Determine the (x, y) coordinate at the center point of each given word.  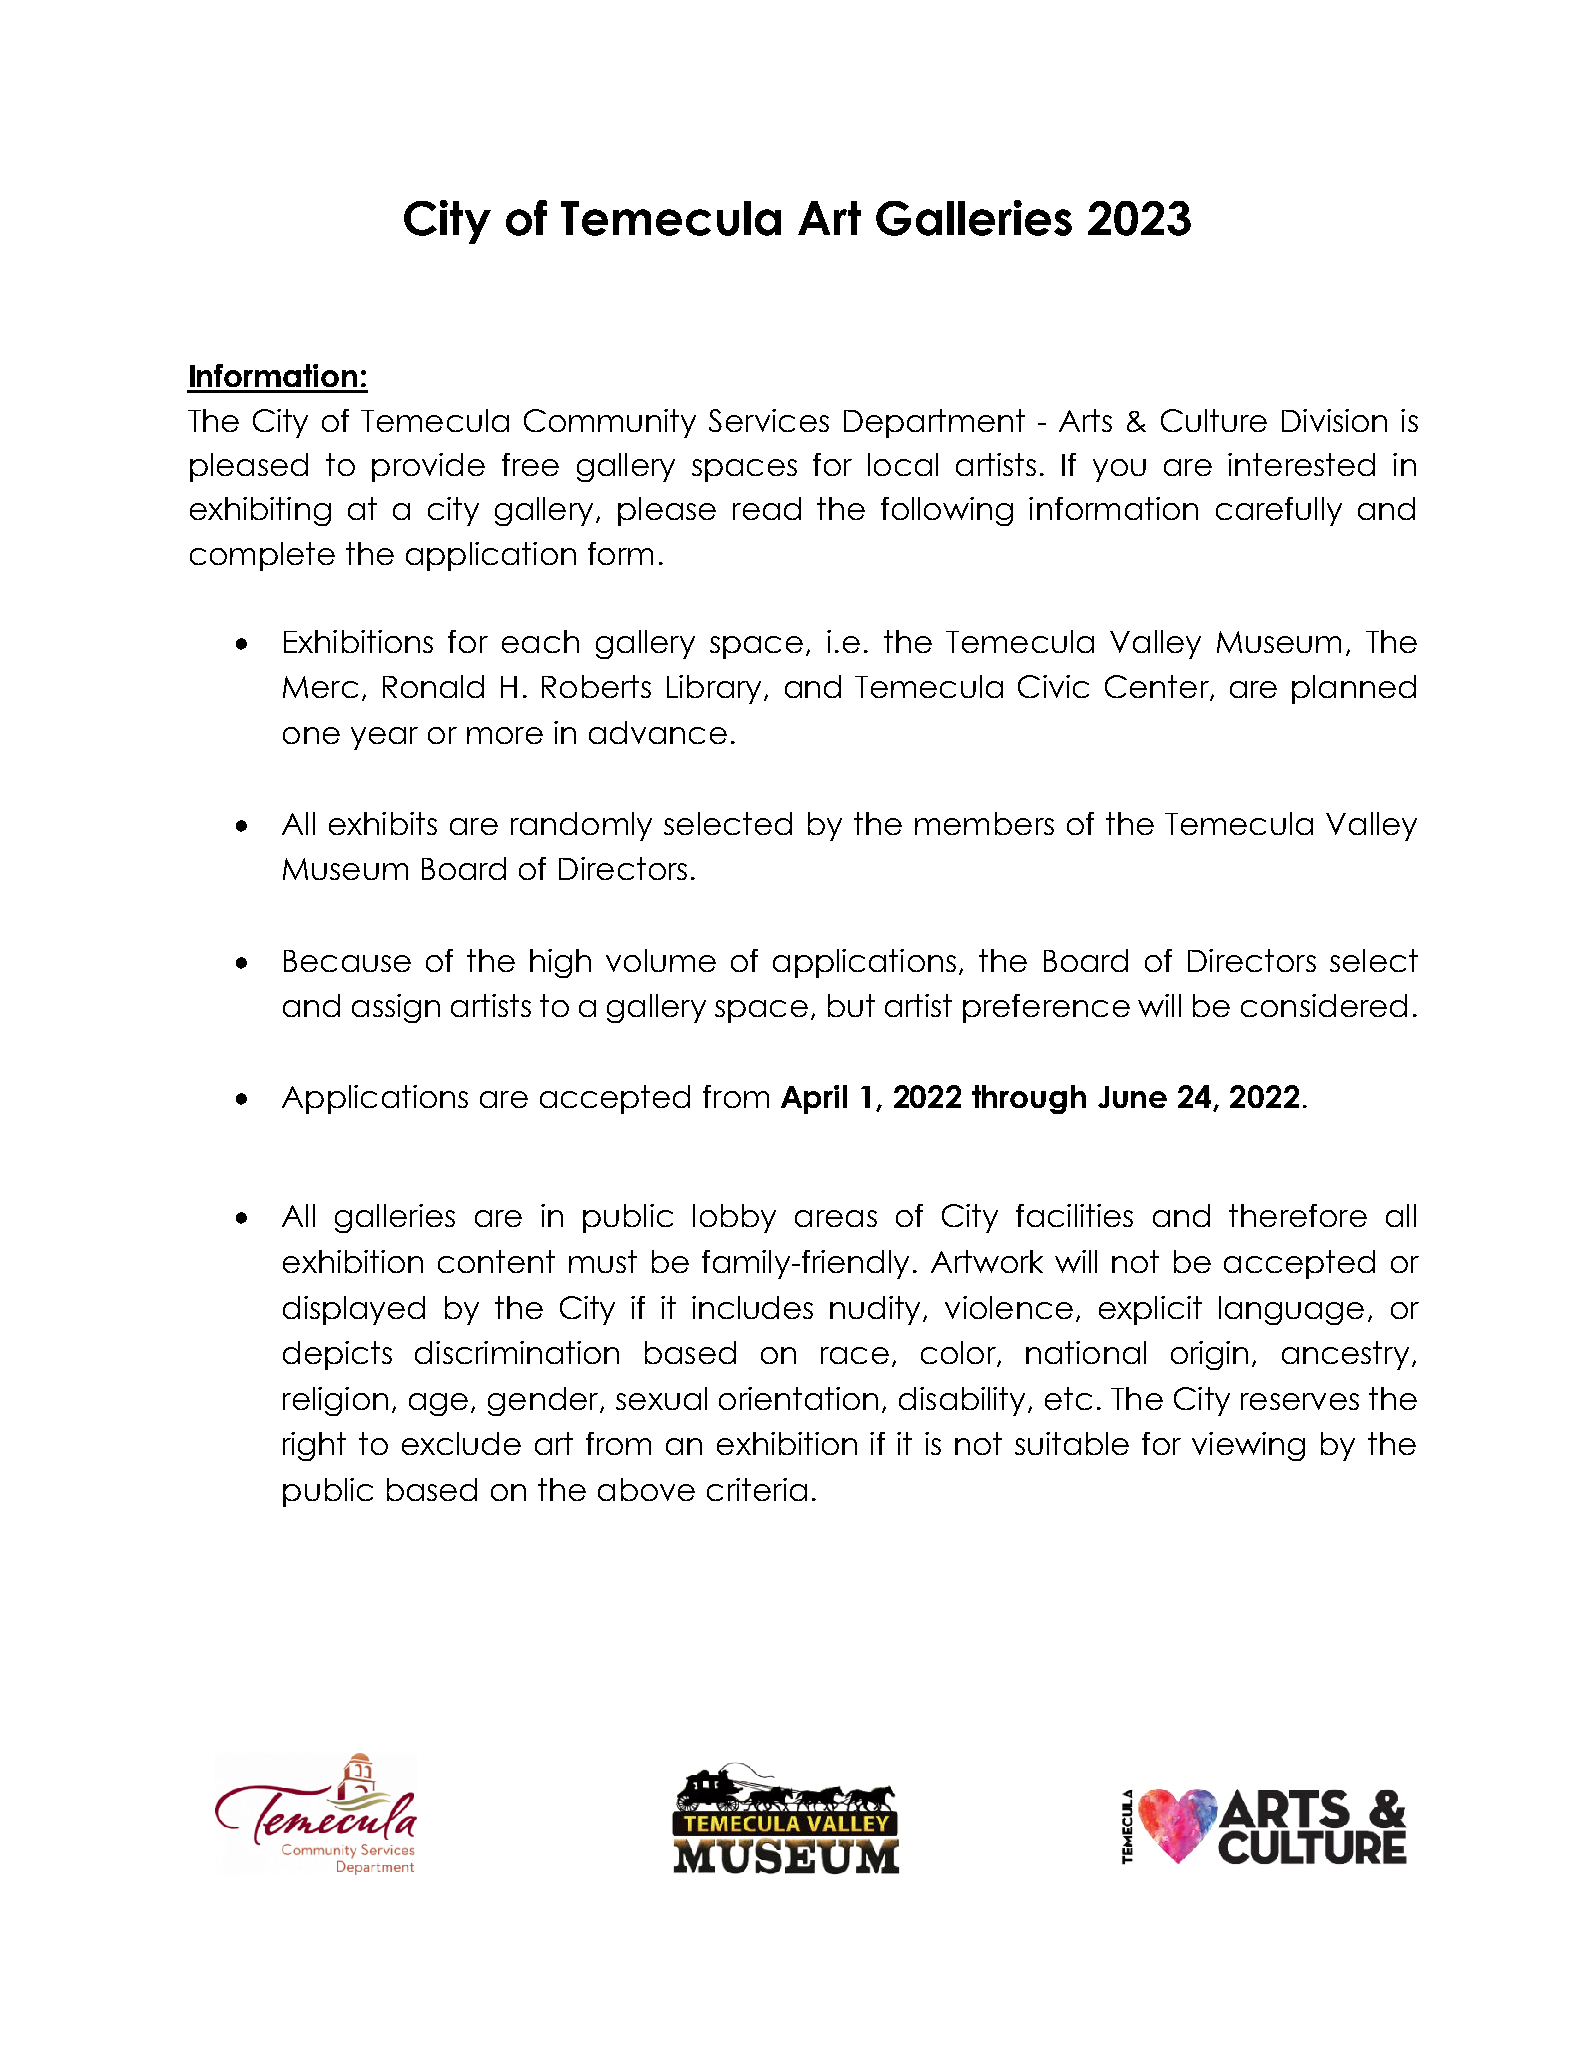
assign (396, 1008)
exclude (461, 1443)
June (1132, 1097)
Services (769, 420)
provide (428, 467)
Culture (1214, 420)
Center (1158, 688)
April (814, 1099)
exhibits (383, 823)
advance (658, 732)
